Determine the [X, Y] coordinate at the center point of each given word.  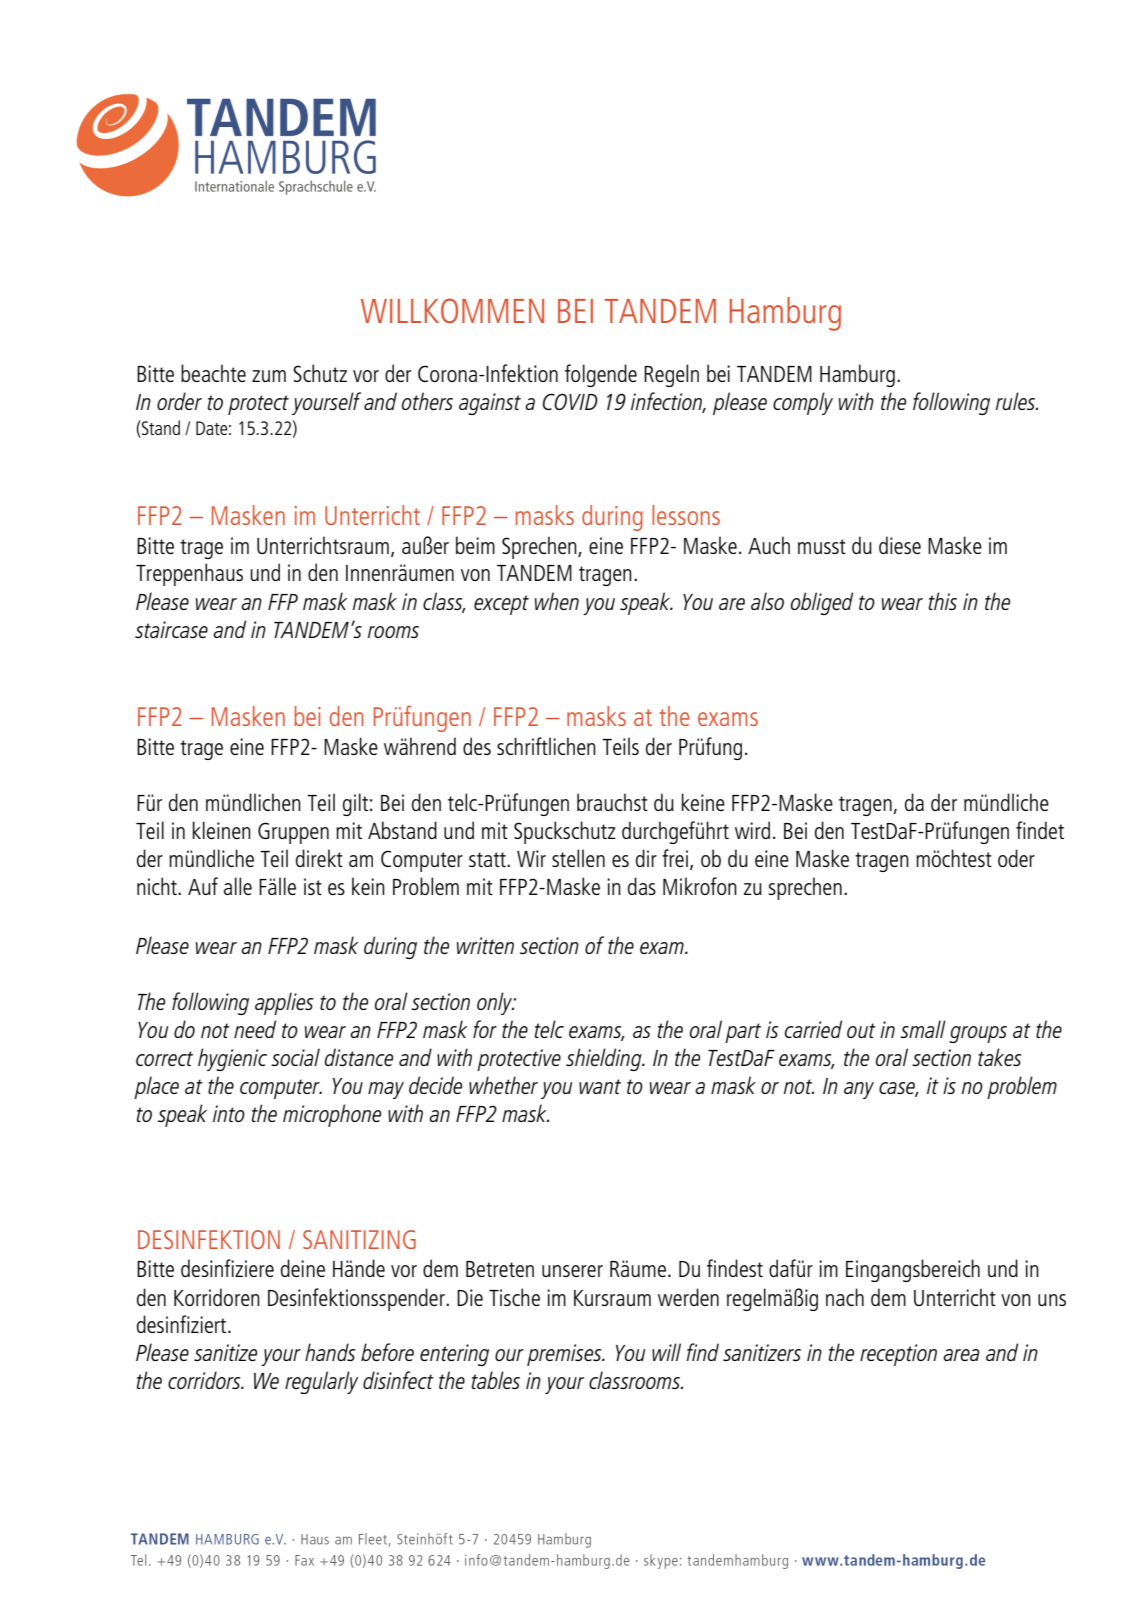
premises [565, 1355]
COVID [570, 401]
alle [238, 886]
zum [269, 376]
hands [330, 1352]
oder [1016, 858]
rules [1017, 401]
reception [898, 1355]
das [642, 886]
